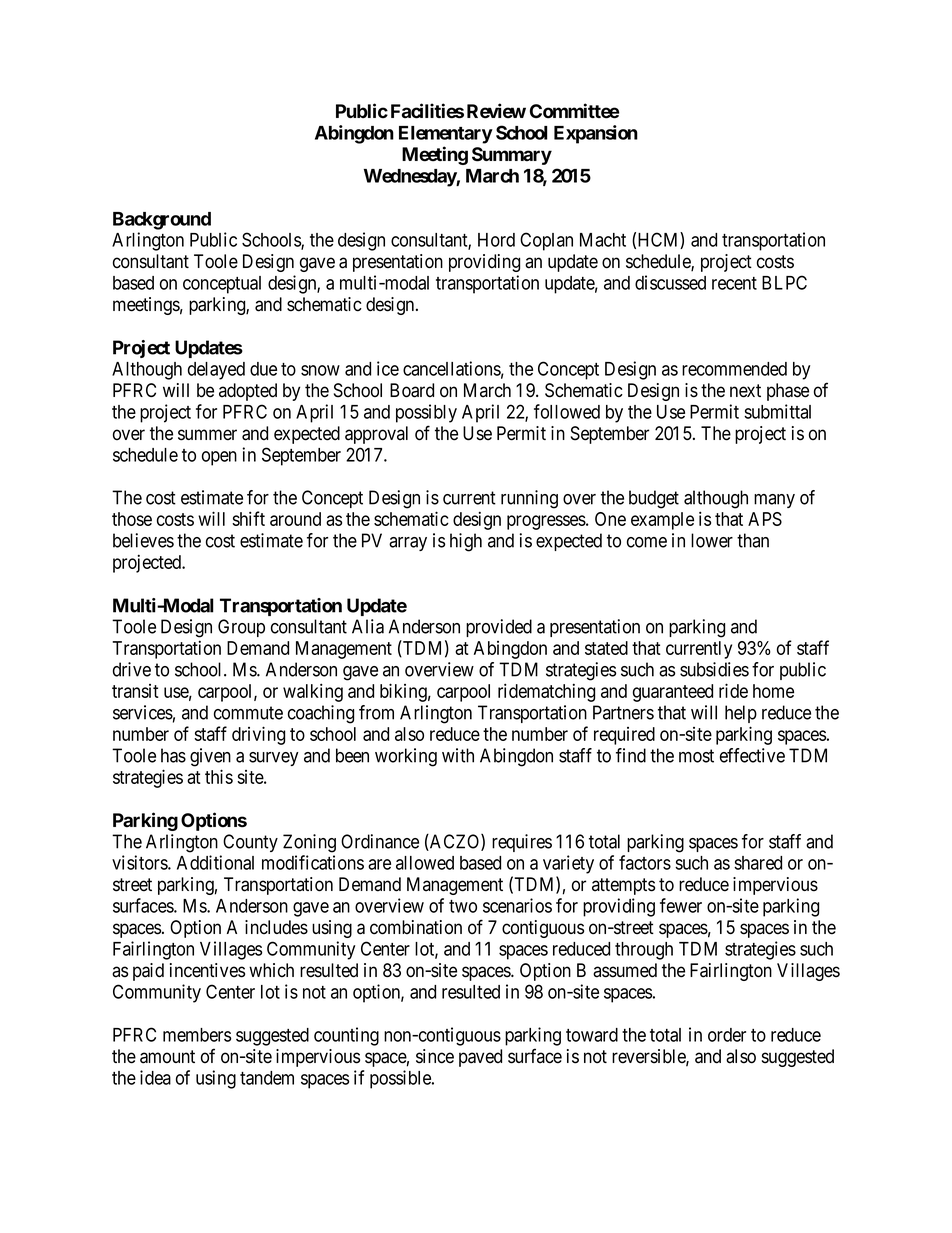 The image size is (952, 1233). Describe the element at coordinates (714, 669) in the screenshot. I see `subsidies` at that location.
